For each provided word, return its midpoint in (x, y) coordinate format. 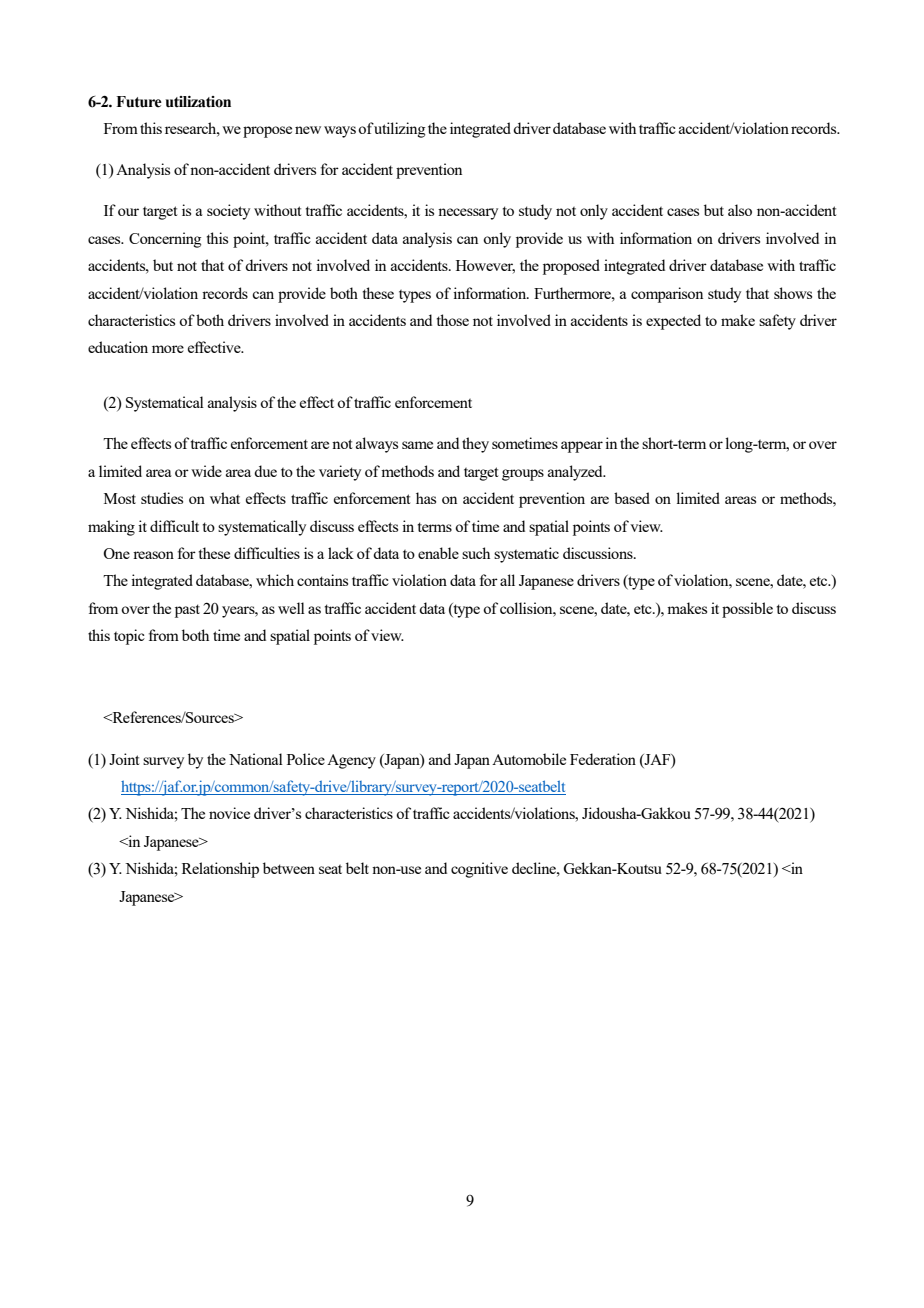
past (187, 611)
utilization (198, 102)
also (740, 210)
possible (747, 610)
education (118, 347)
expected (673, 322)
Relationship (220, 870)
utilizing (399, 130)
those (453, 320)
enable (438, 553)
